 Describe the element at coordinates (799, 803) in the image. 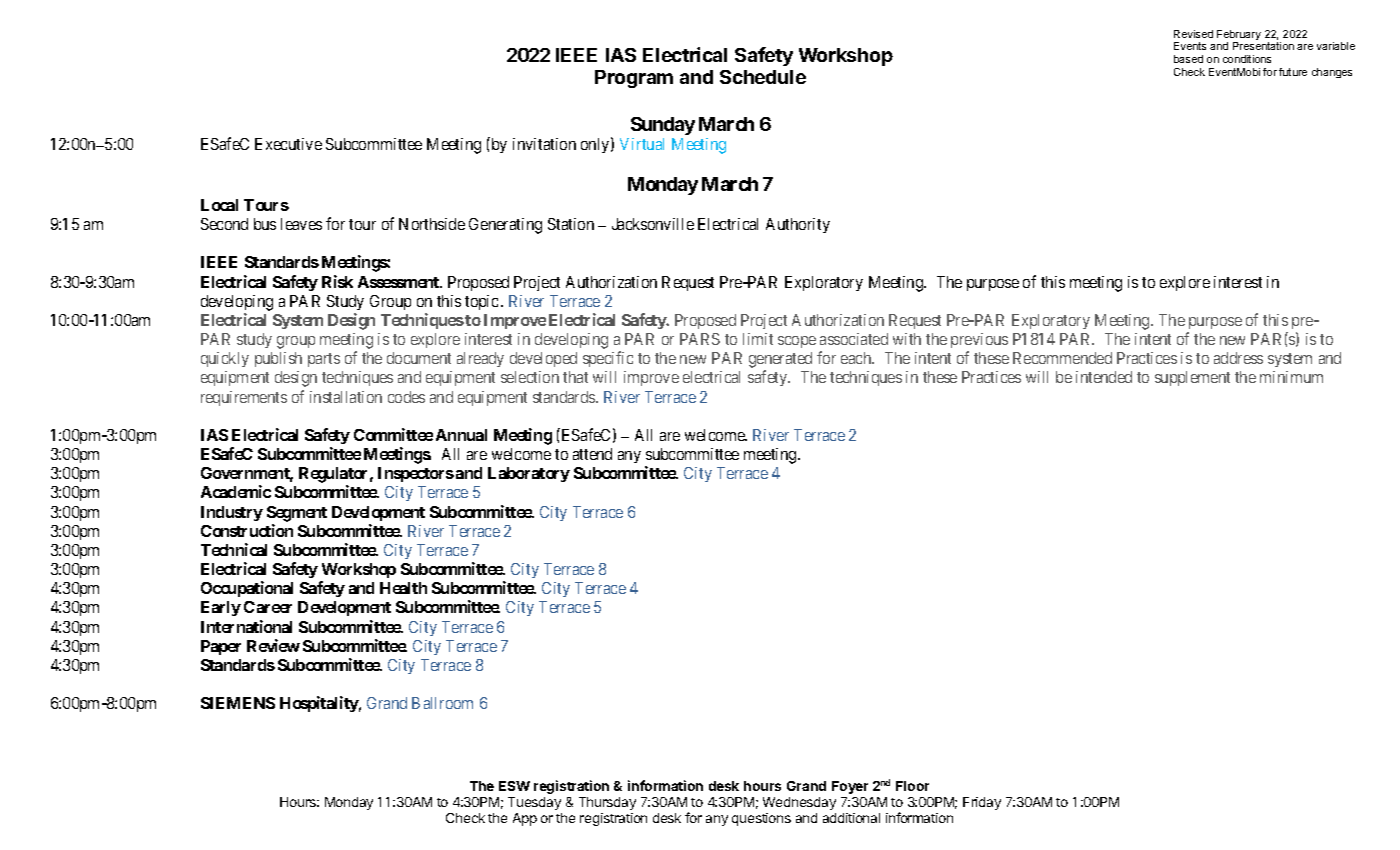

I see `Wednesday` at that location.
